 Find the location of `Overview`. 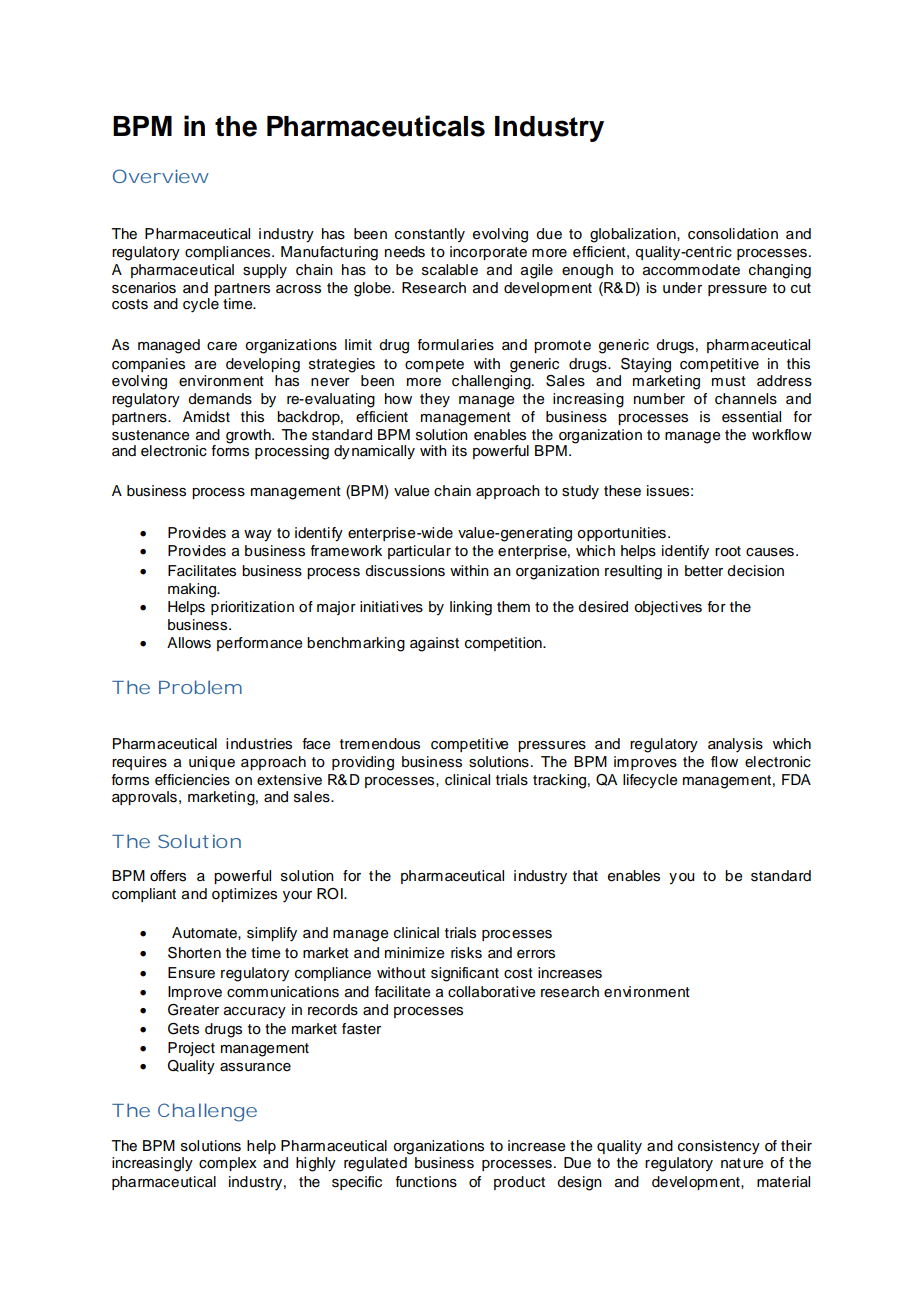

Overview is located at coordinates (161, 176).
